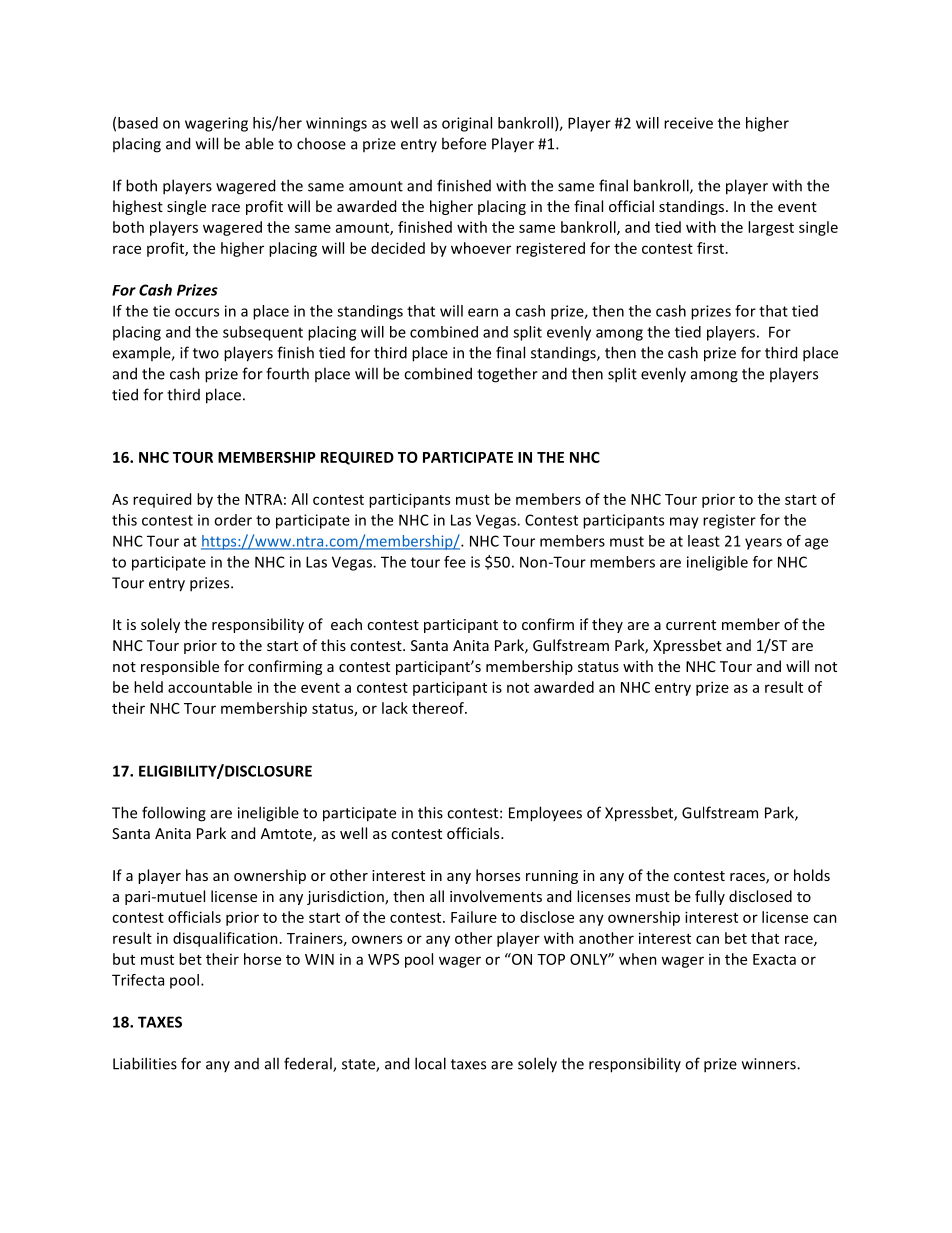 This screenshot has width=952, height=1233. Describe the element at coordinates (148, 687) in the screenshot. I see `held` at that location.
